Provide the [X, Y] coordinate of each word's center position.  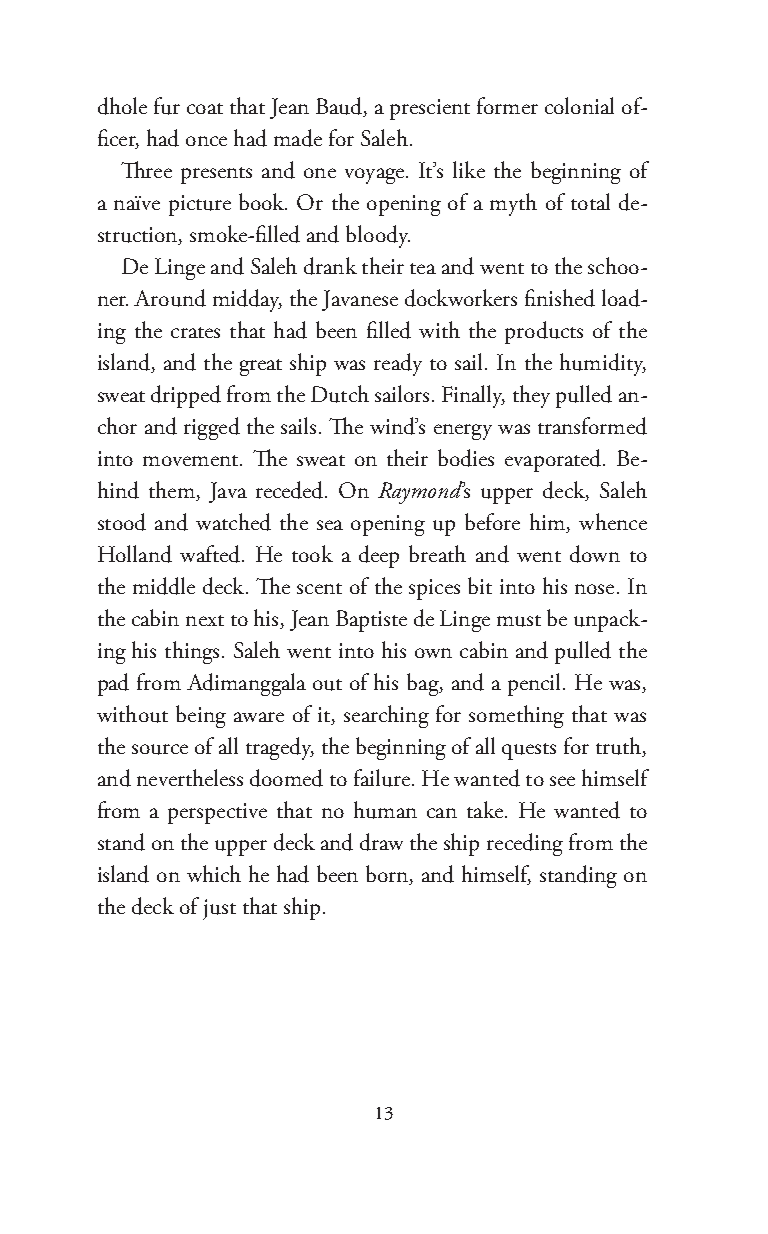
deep [379, 556]
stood [122, 522]
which [214, 873]
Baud [340, 107]
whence [613, 521]
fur [167, 106]
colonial [579, 105]
